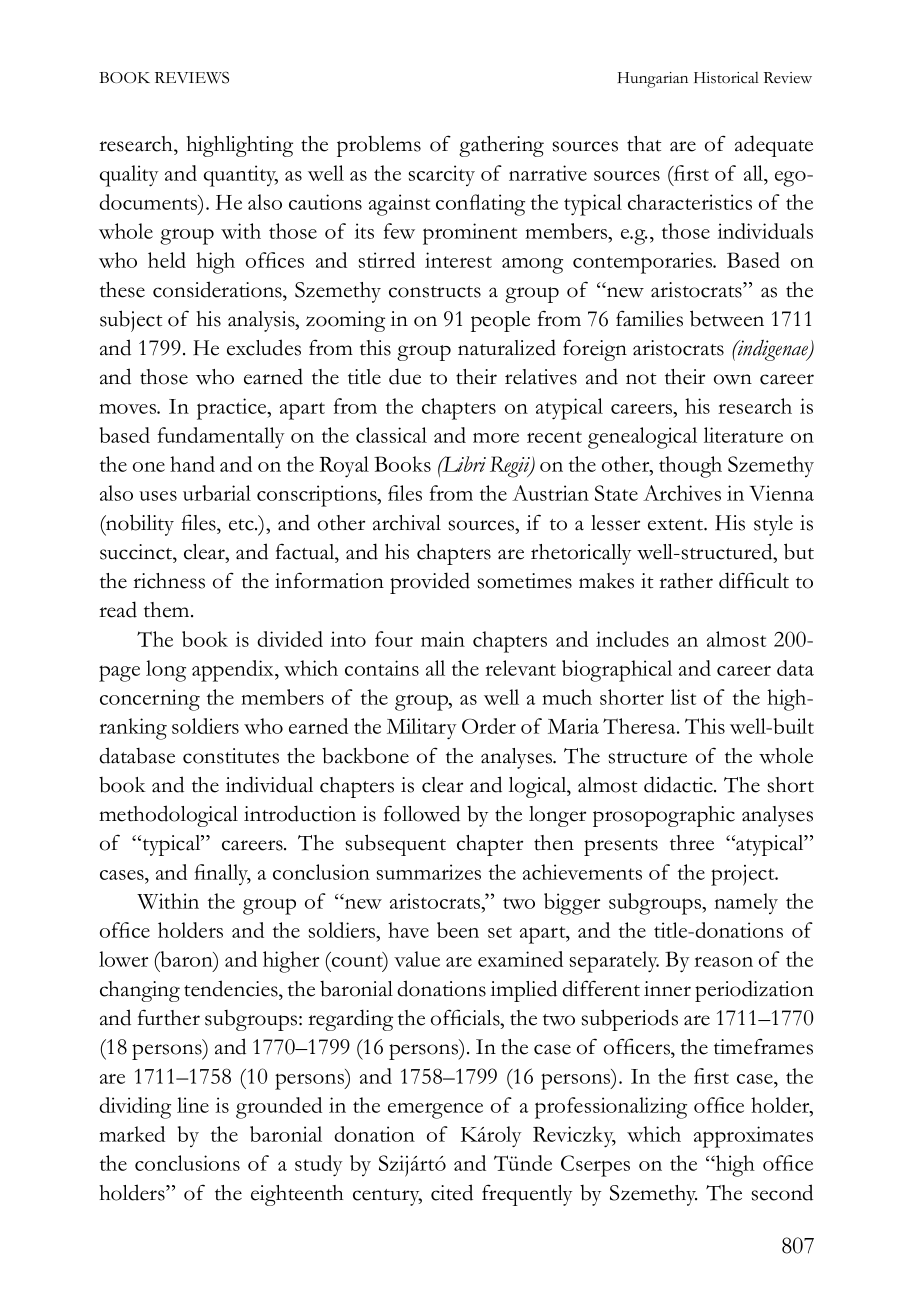 This page has height=1310, width=924. I want to click on gathering, so click(501, 146).
